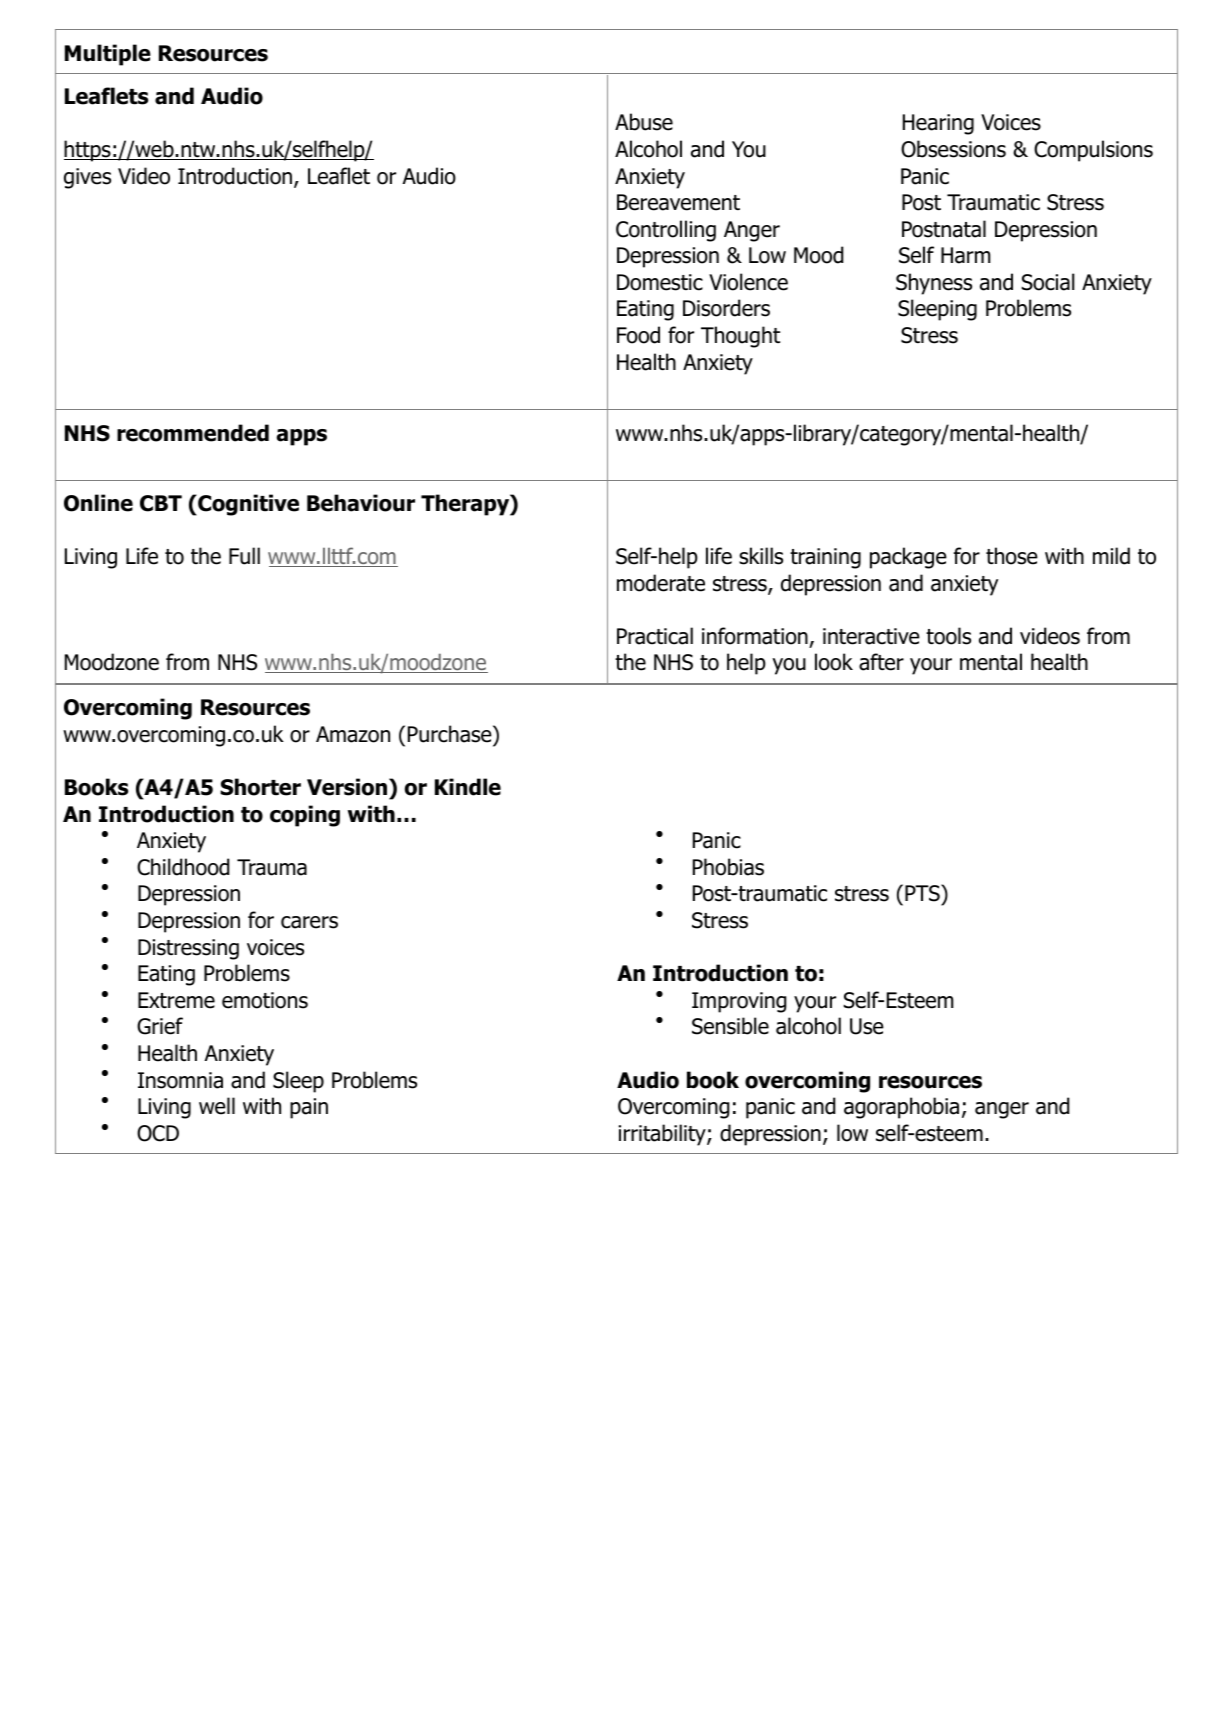 The image size is (1217, 1722). I want to click on Abuse, so click(644, 122).
